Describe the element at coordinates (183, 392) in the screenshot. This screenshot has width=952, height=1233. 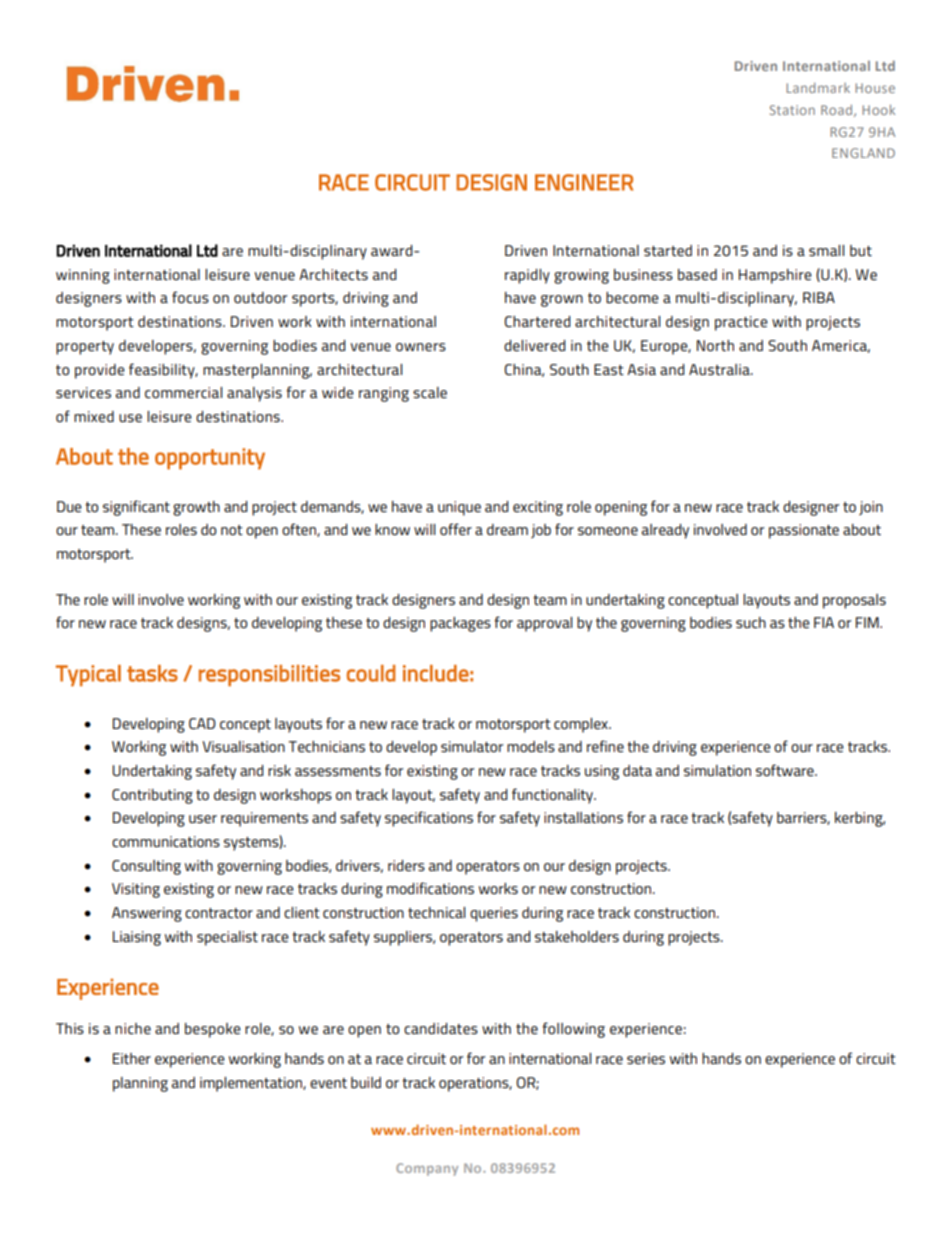
I see `commercial` at that location.
